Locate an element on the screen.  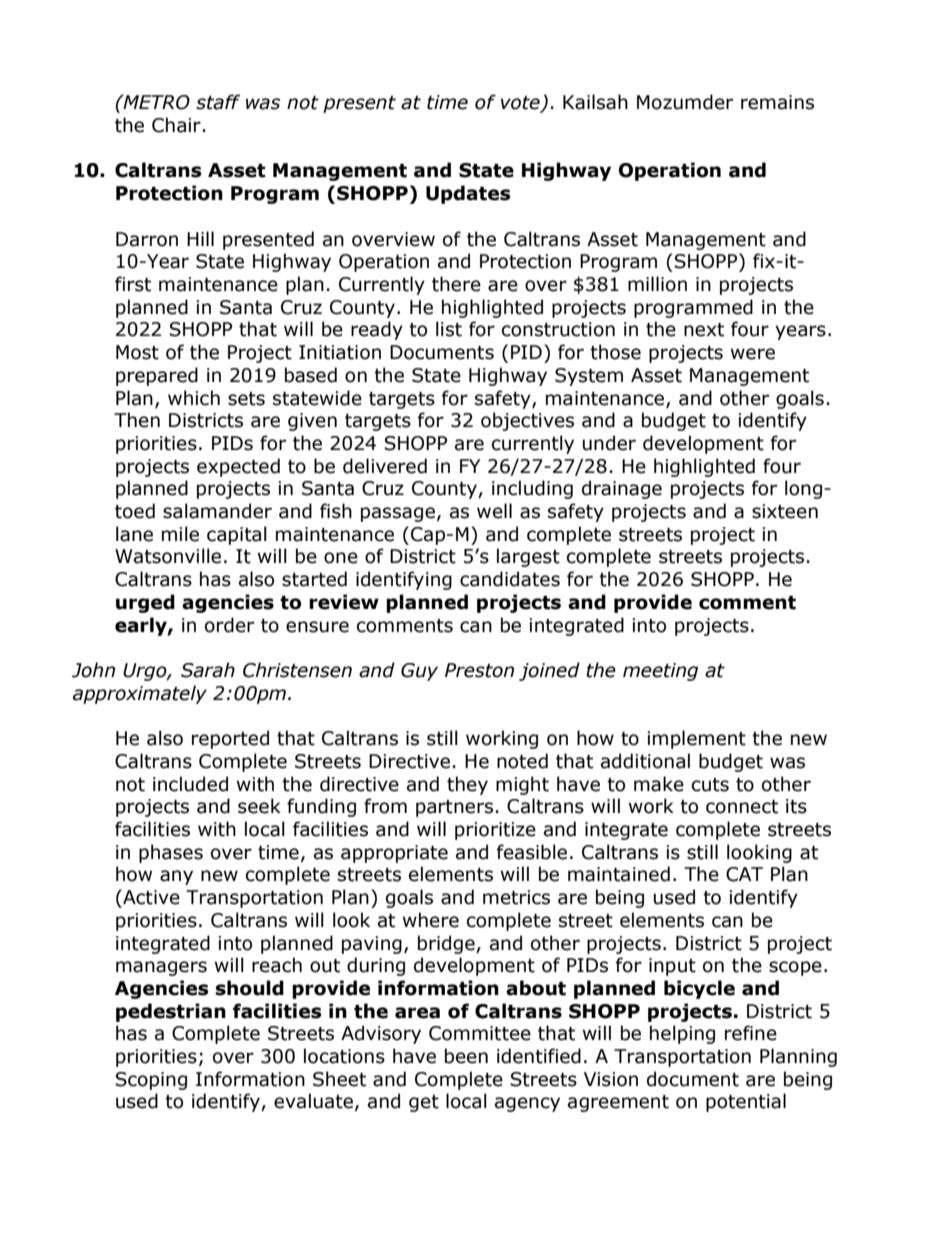
they is located at coordinates (467, 785).
